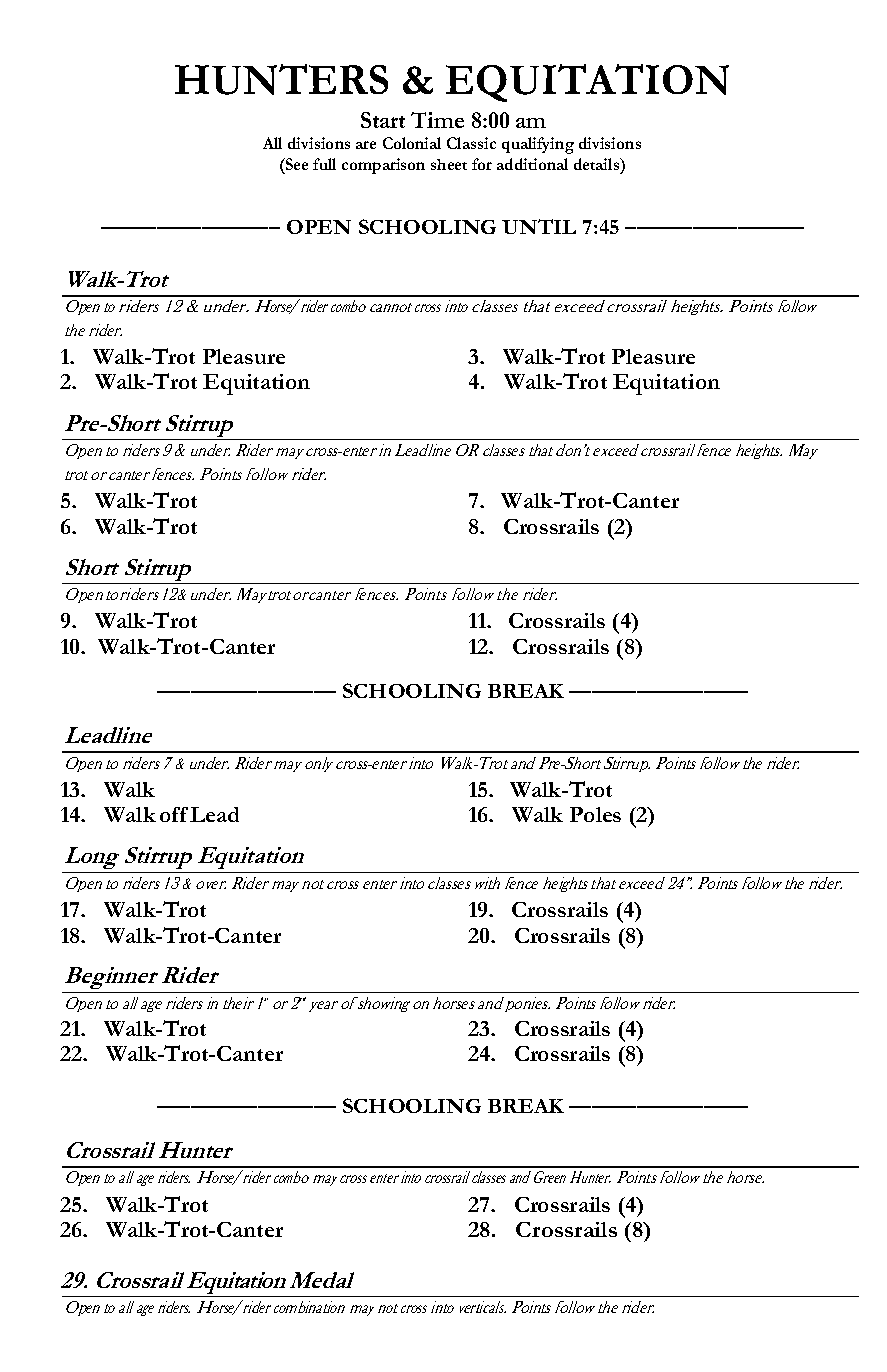  Describe the element at coordinates (539, 226) in the screenshot. I see `UNTIL` at that location.
